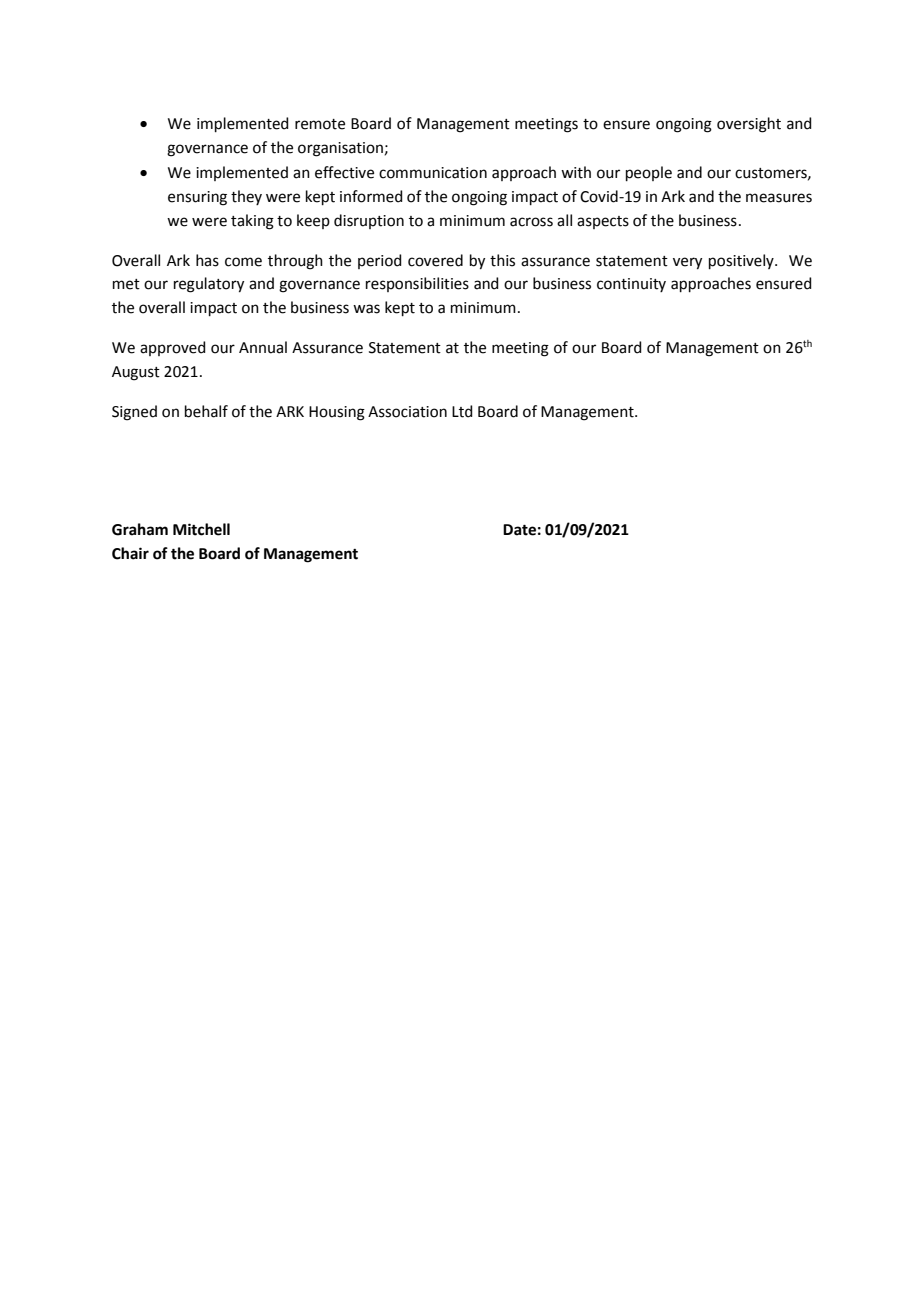  What do you see at coordinates (631, 285) in the screenshot?
I see `continuity` at bounding box center [631, 285].
